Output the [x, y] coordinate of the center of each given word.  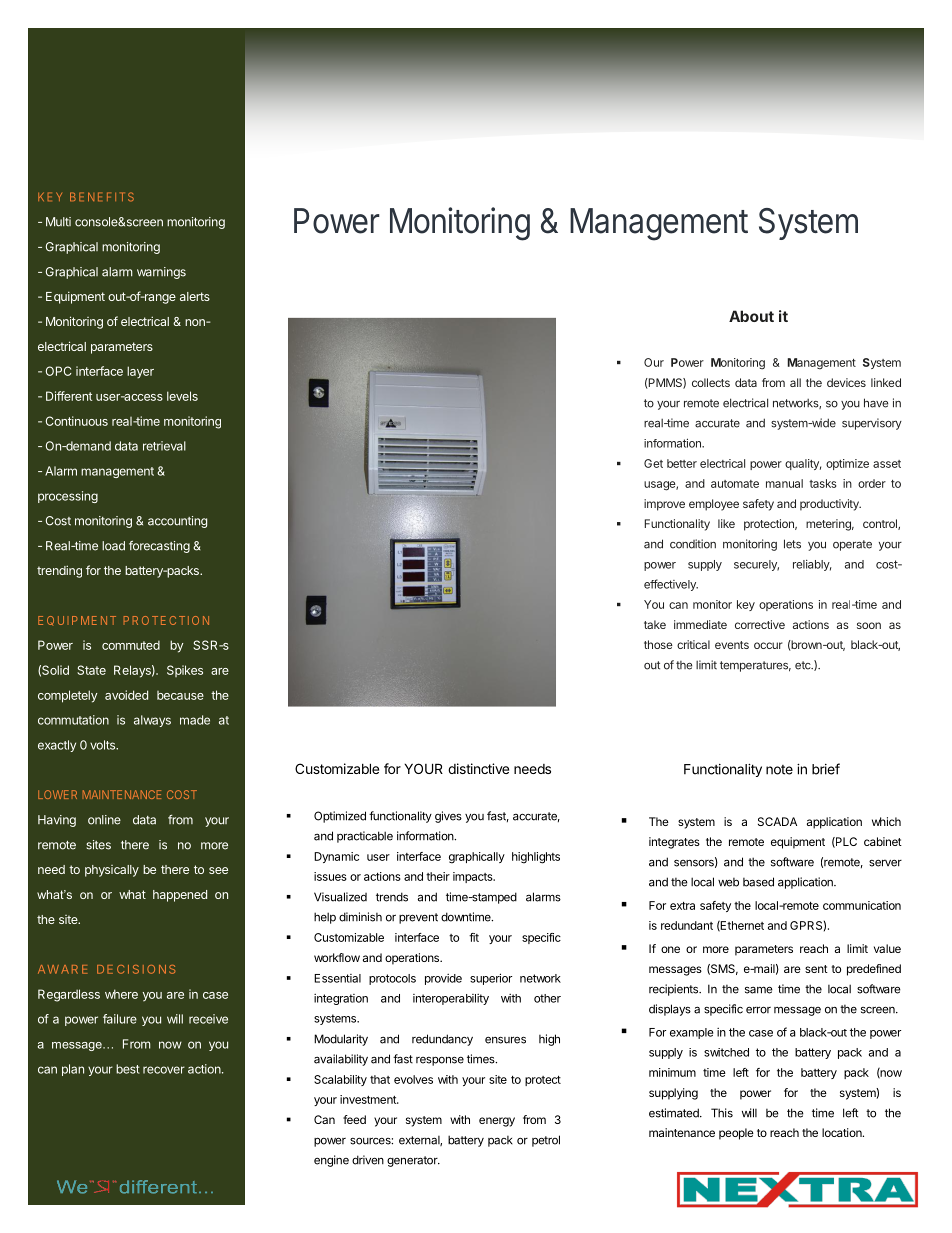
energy [497, 1122]
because [180, 695]
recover [164, 1070]
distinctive [478, 768]
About [751, 316]
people [736, 1134]
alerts [195, 296]
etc [804, 665]
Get [653, 463]
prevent [418, 918]
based [758, 882]
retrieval [164, 446]
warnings [161, 273]
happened [180, 896]
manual [784, 483]
